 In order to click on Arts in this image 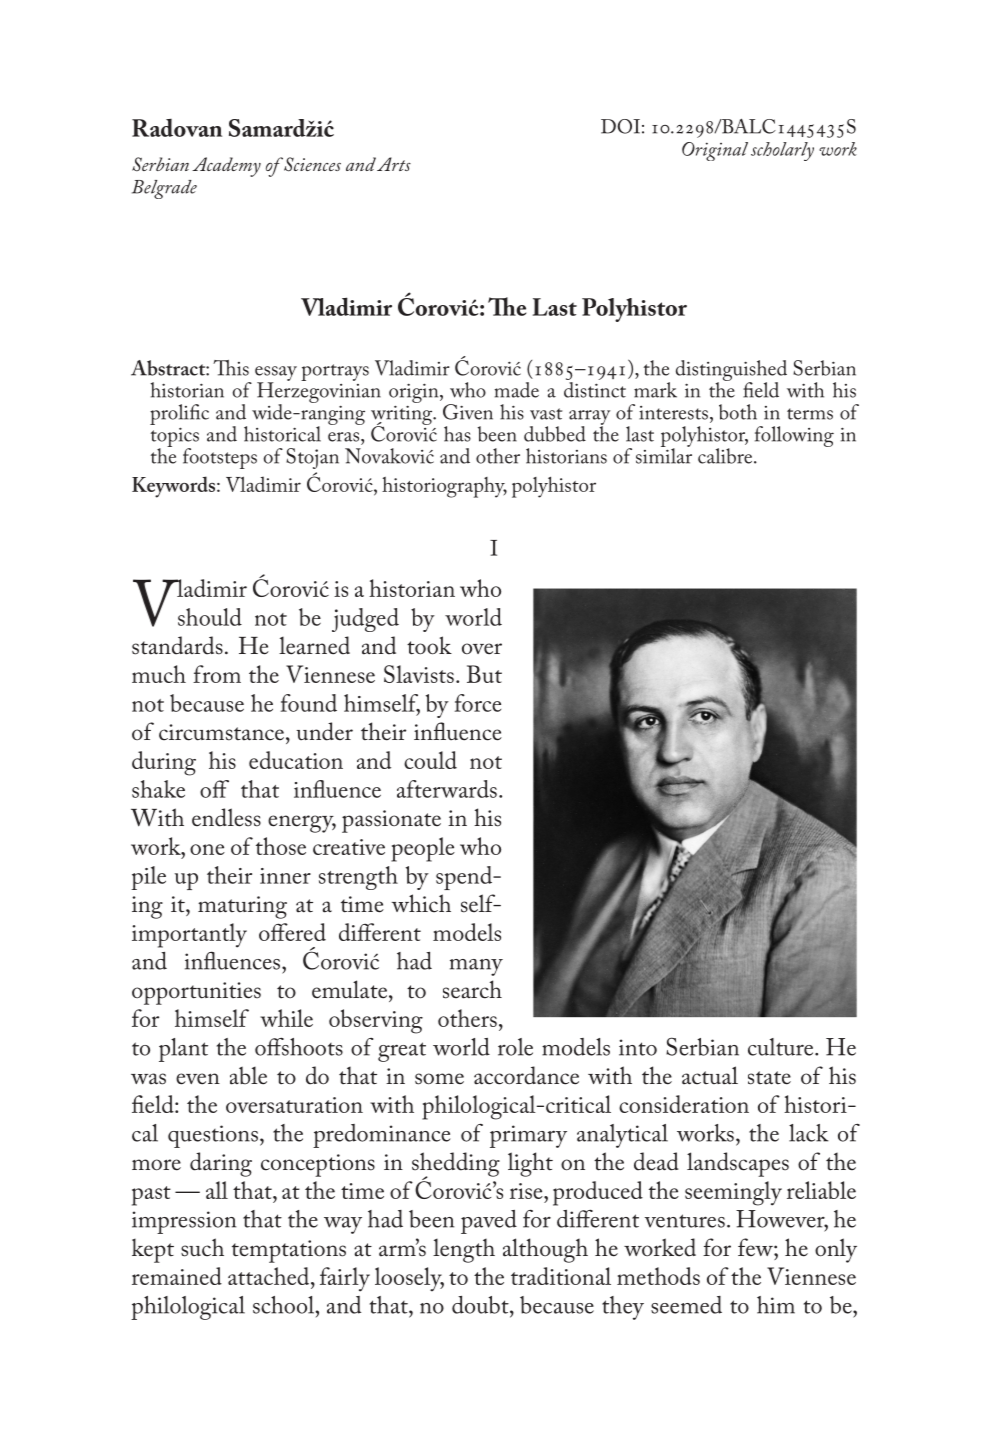, I will do `click(394, 164)`.
